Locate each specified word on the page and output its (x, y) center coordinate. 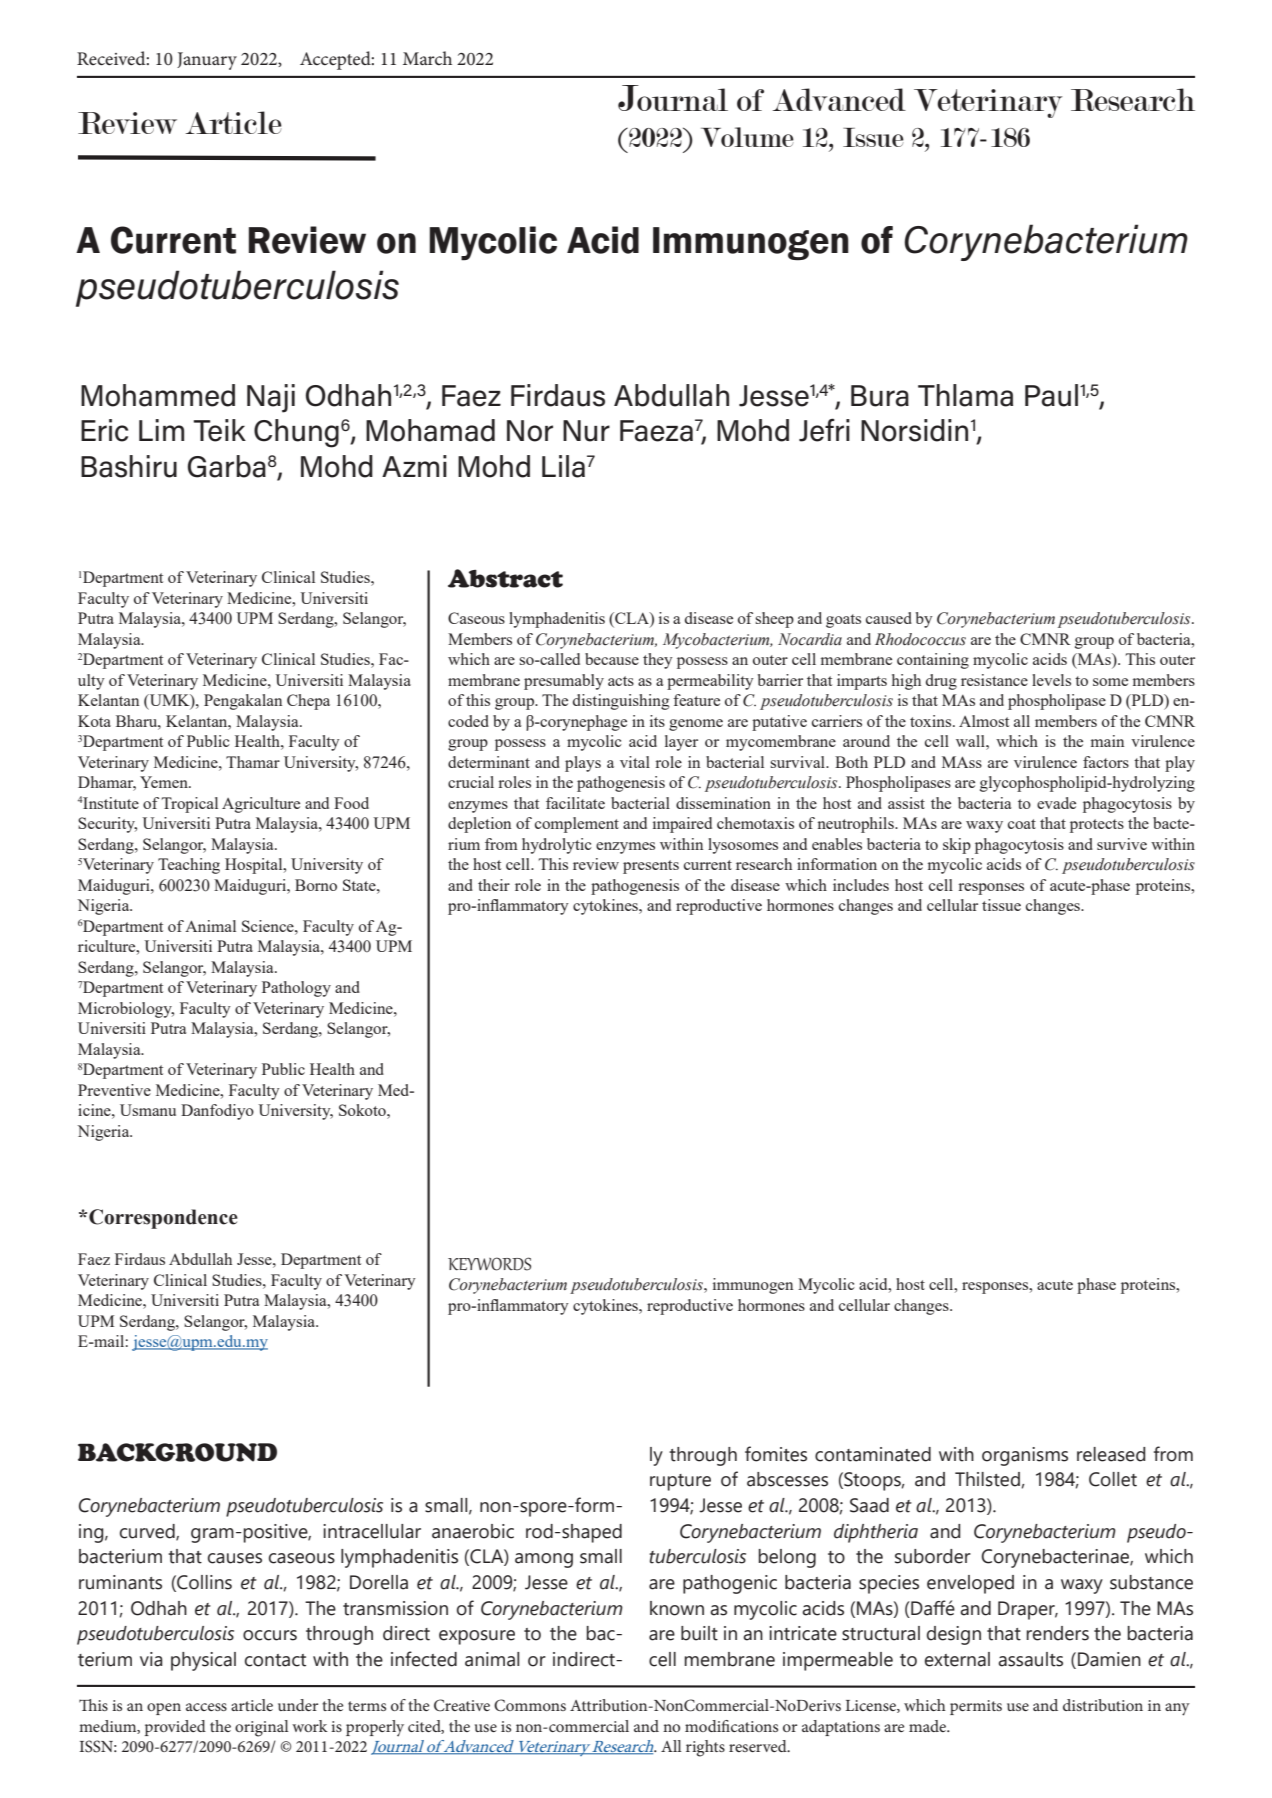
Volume (747, 137)
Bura (880, 396)
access (206, 1707)
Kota (94, 721)
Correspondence (163, 1219)
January (207, 61)
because (612, 659)
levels (1051, 680)
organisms (1025, 1456)
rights (705, 1748)
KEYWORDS (489, 1264)
